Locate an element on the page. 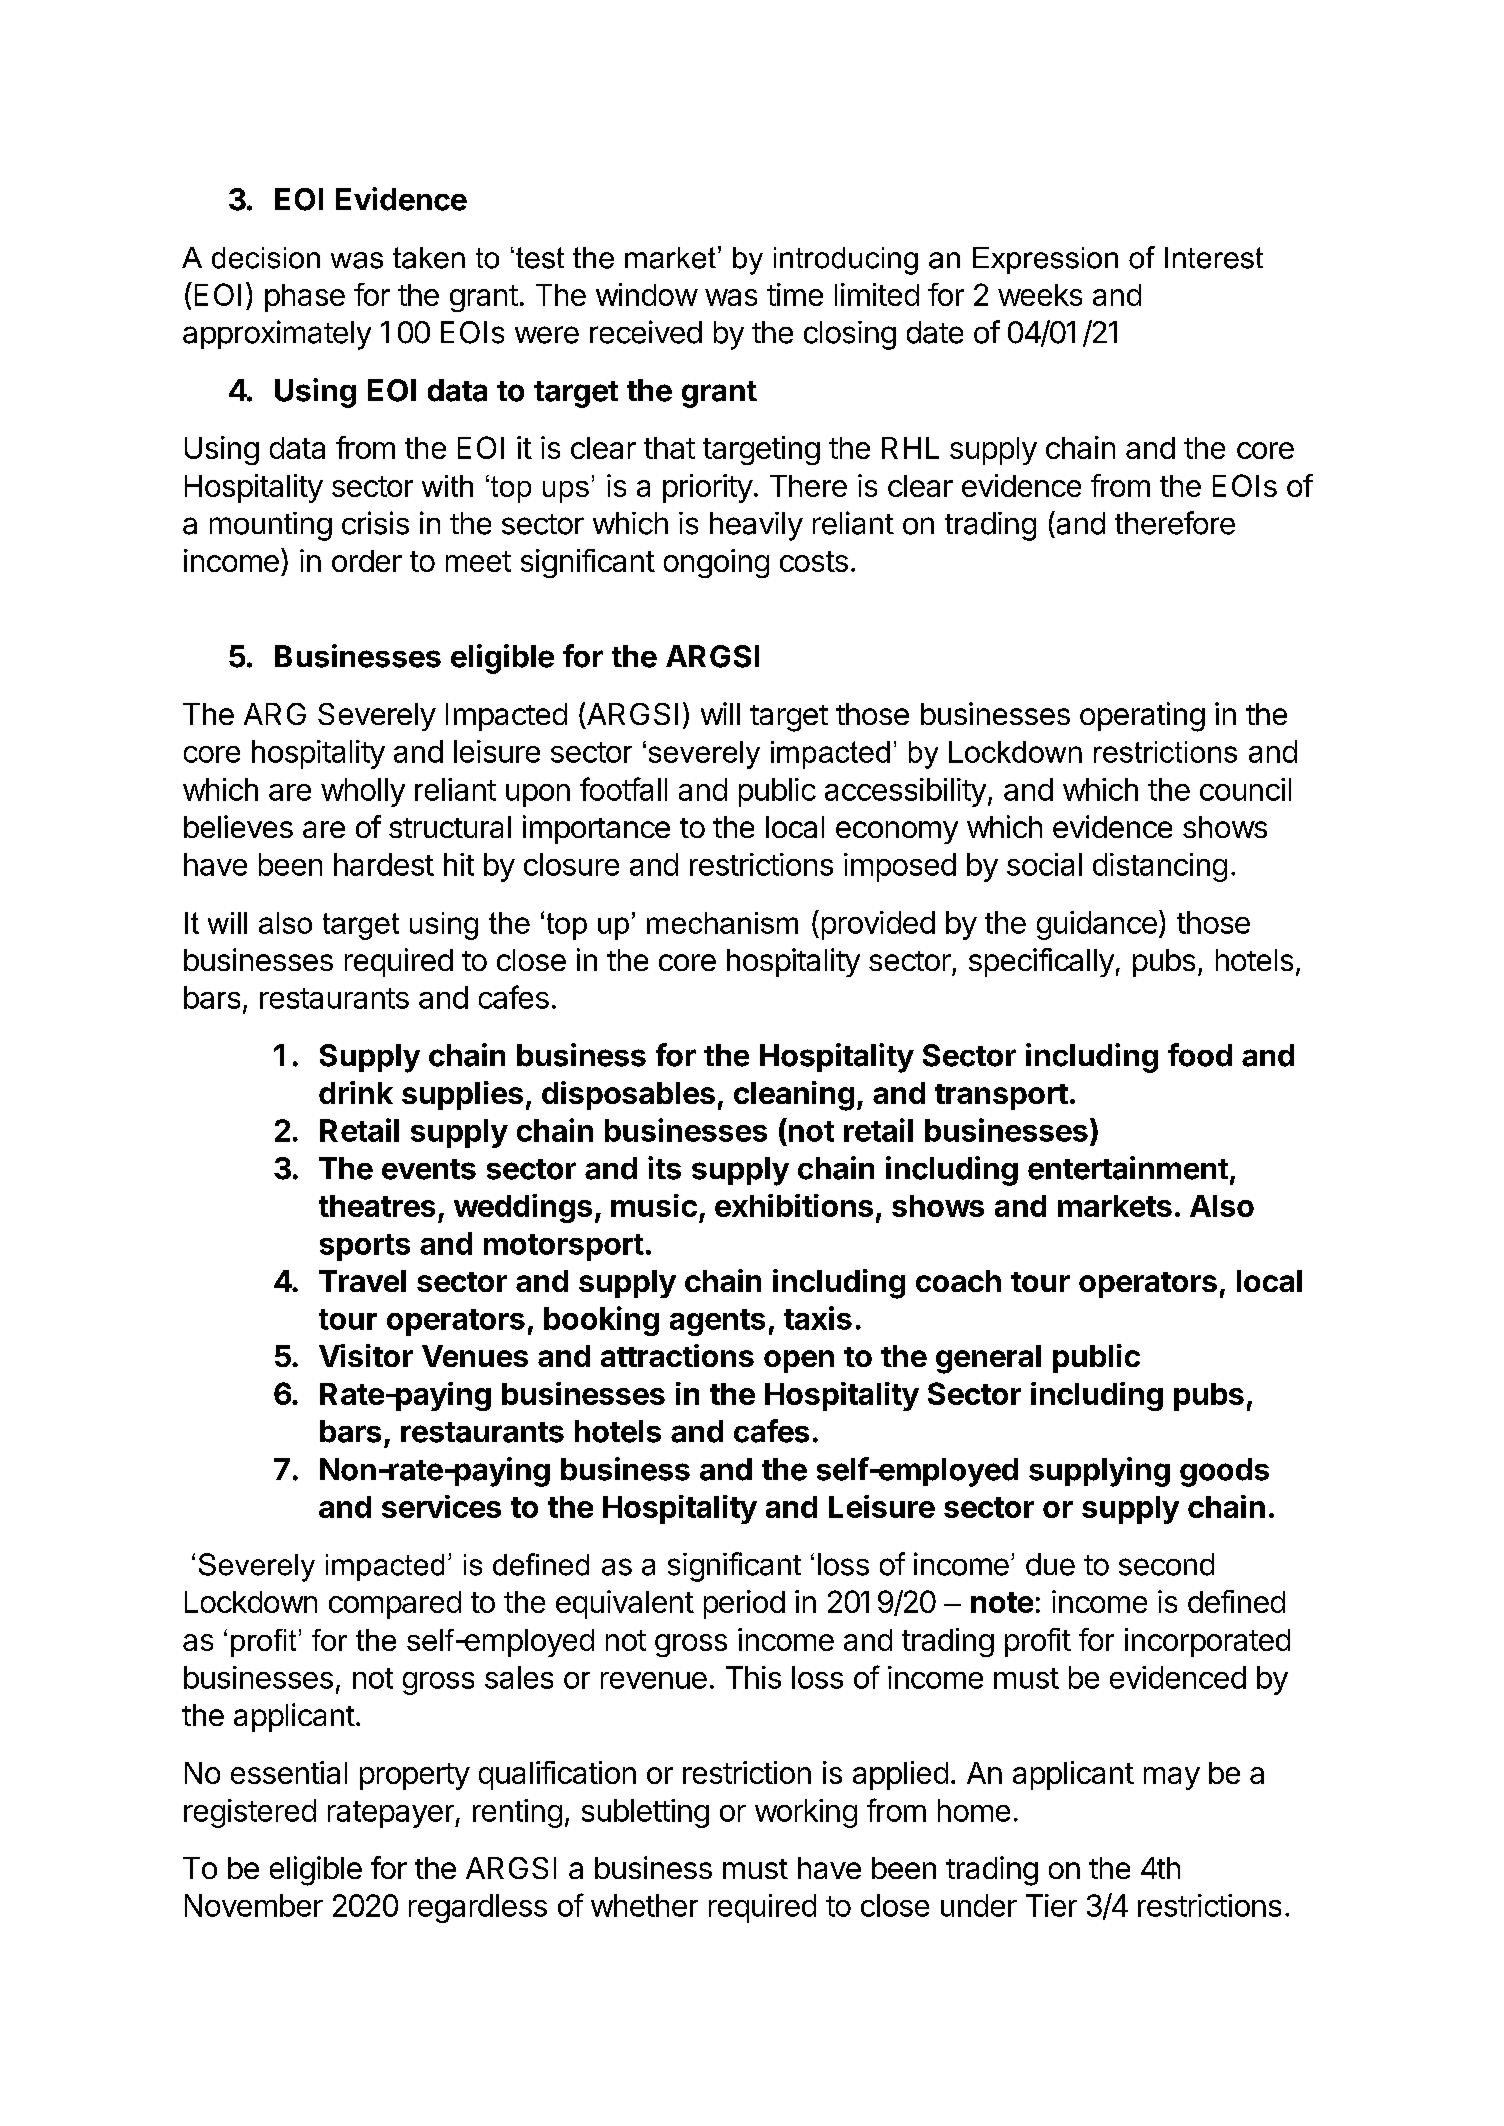 The image size is (1504, 2126). operating is located at coordinates (1142, 717).
